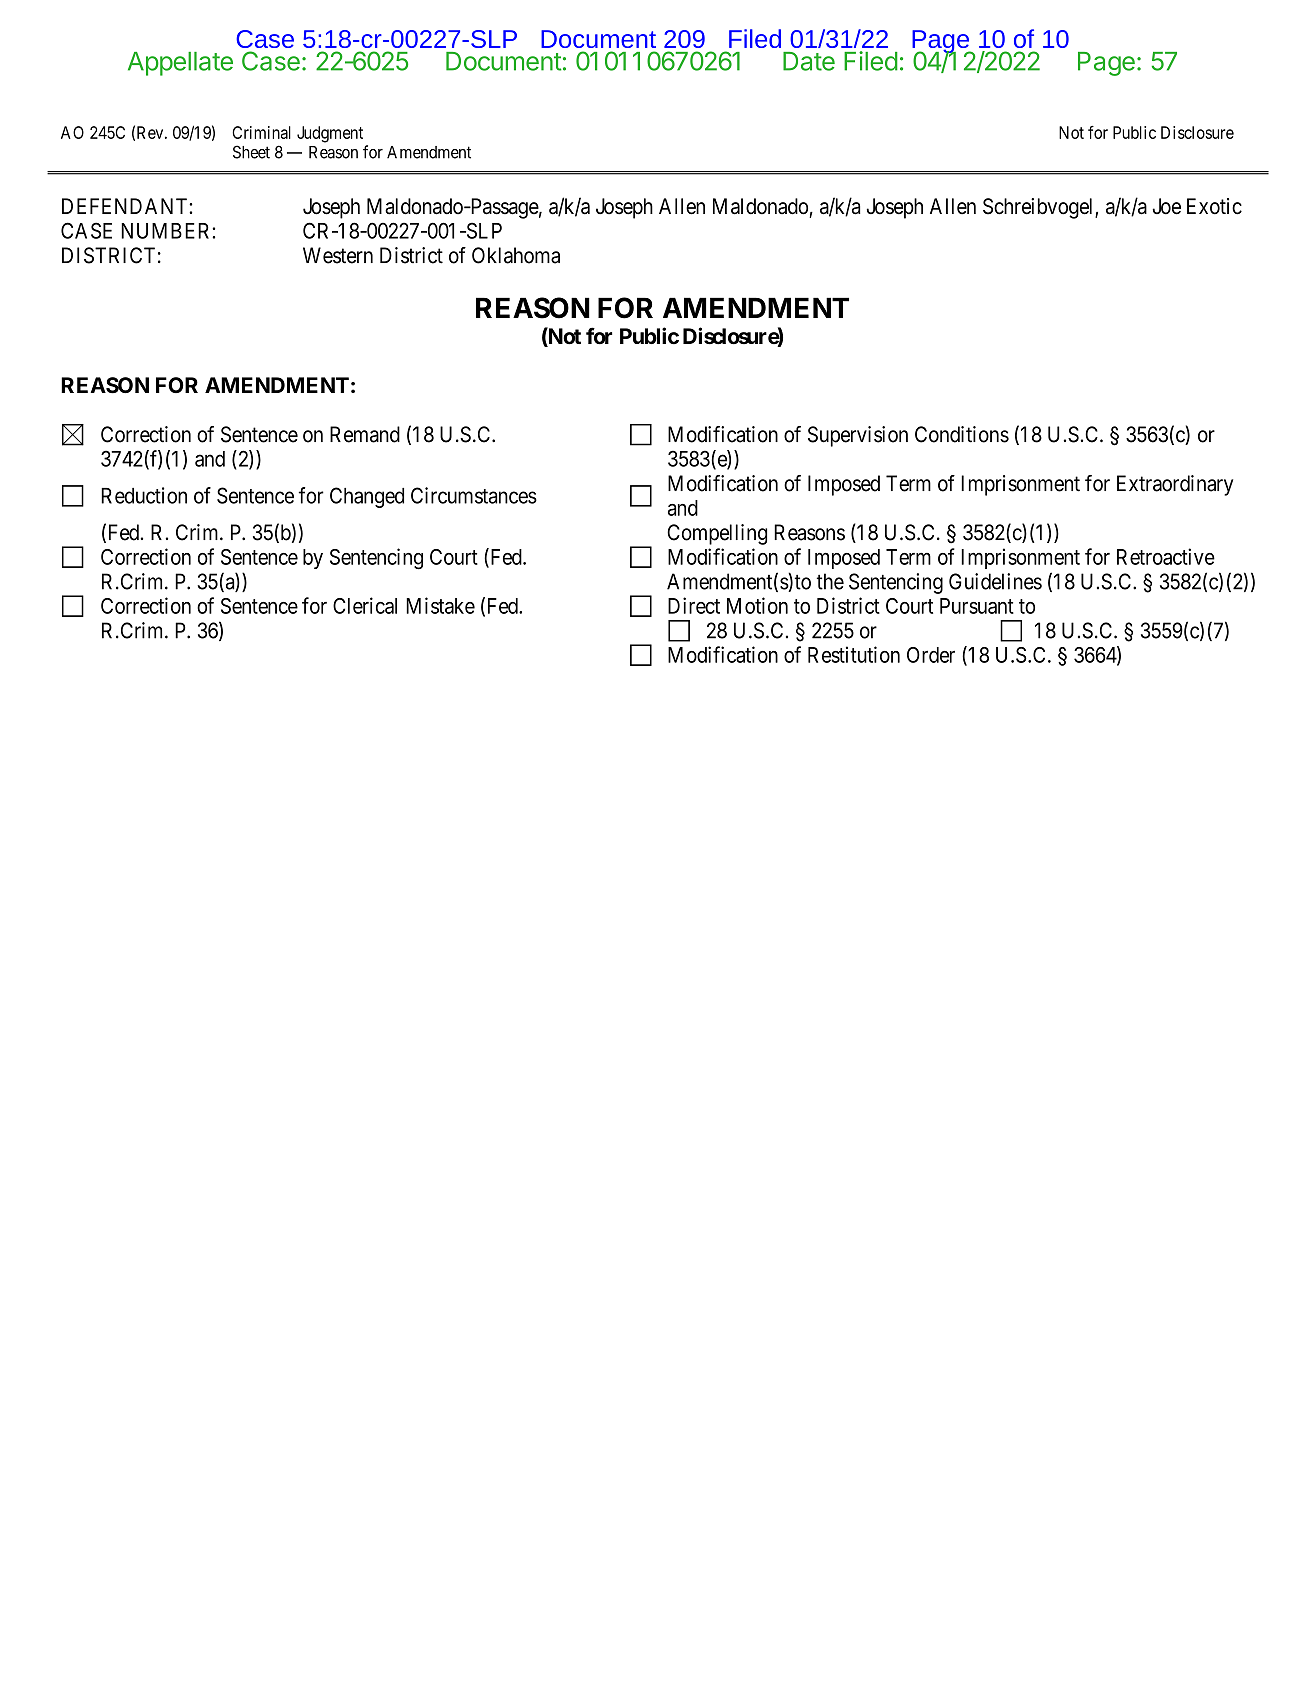  Describe the element at coordinates (365, 434) in the screenshot. I see `Remand` at that location.
